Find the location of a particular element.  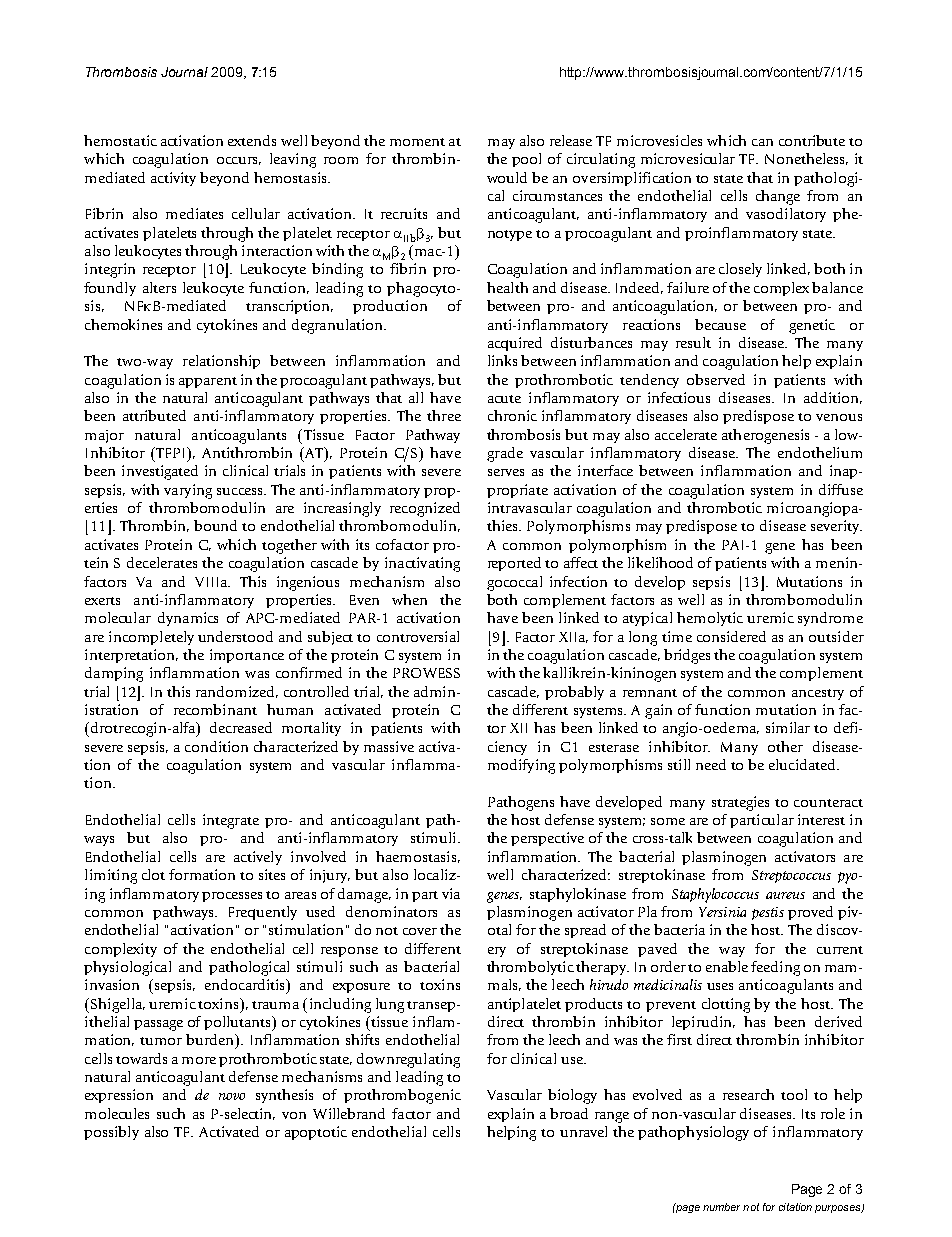

recombinant is located at coordinates (215, 709).
